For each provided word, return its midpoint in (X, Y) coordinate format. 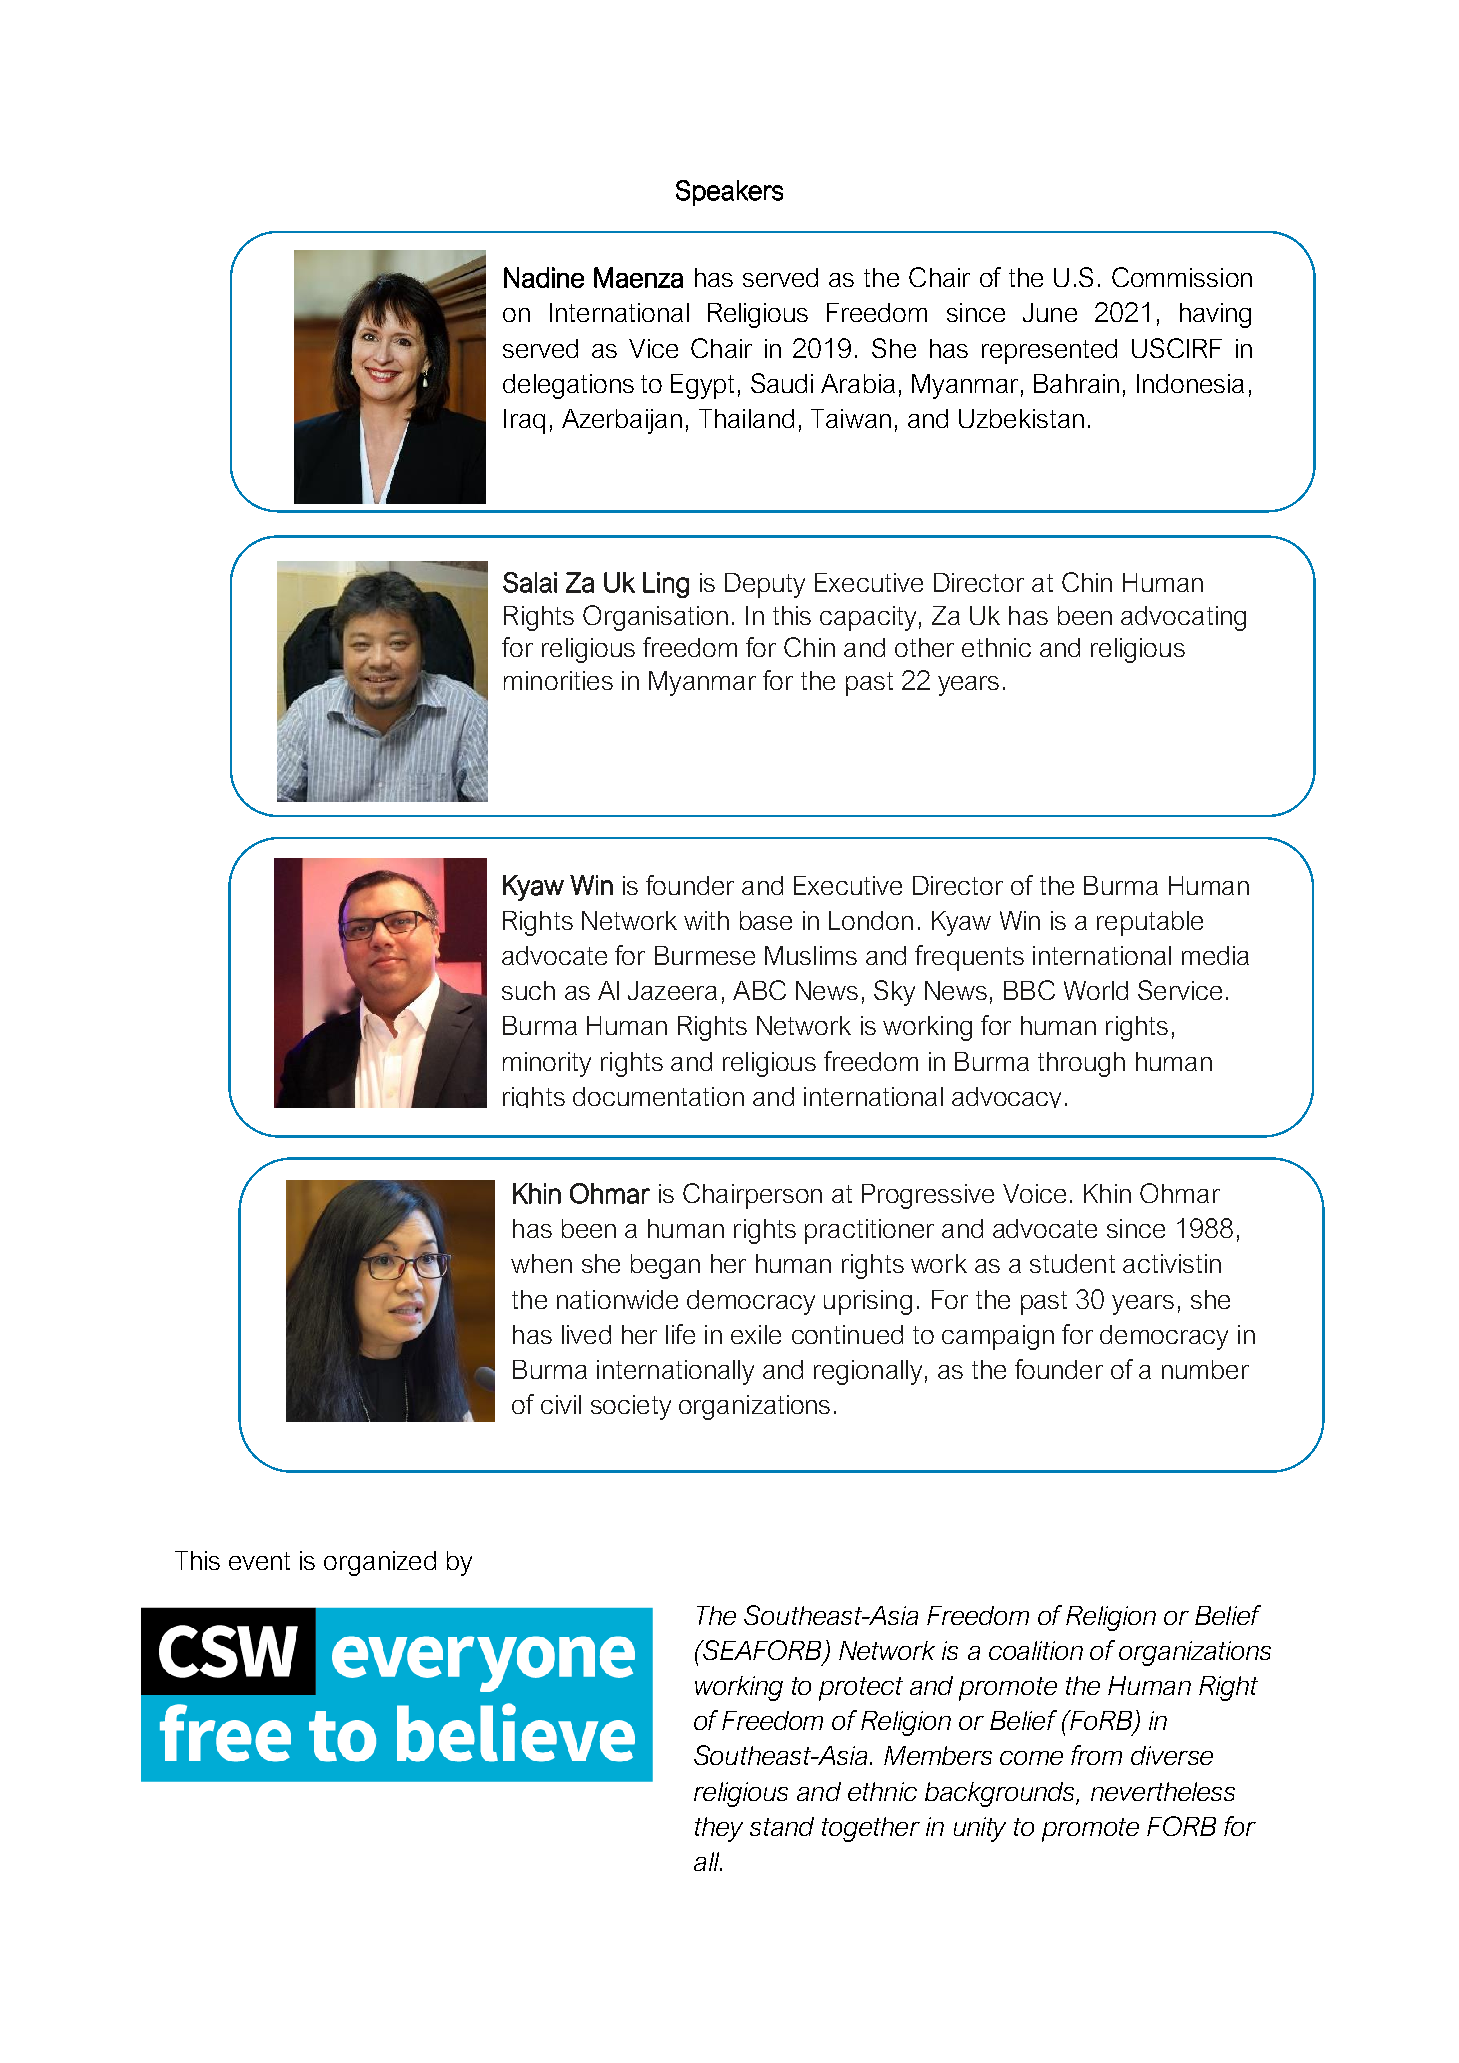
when (541, 1263)
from (1096, 1755)
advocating (1183, 618)
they (719, 1829)
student (1072, 1263)
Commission (1182, 277)
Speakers (729, 193)
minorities (558, 680)
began (665, 1266)
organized (380, 1563)
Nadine (544, 277)
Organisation (655, 618)
